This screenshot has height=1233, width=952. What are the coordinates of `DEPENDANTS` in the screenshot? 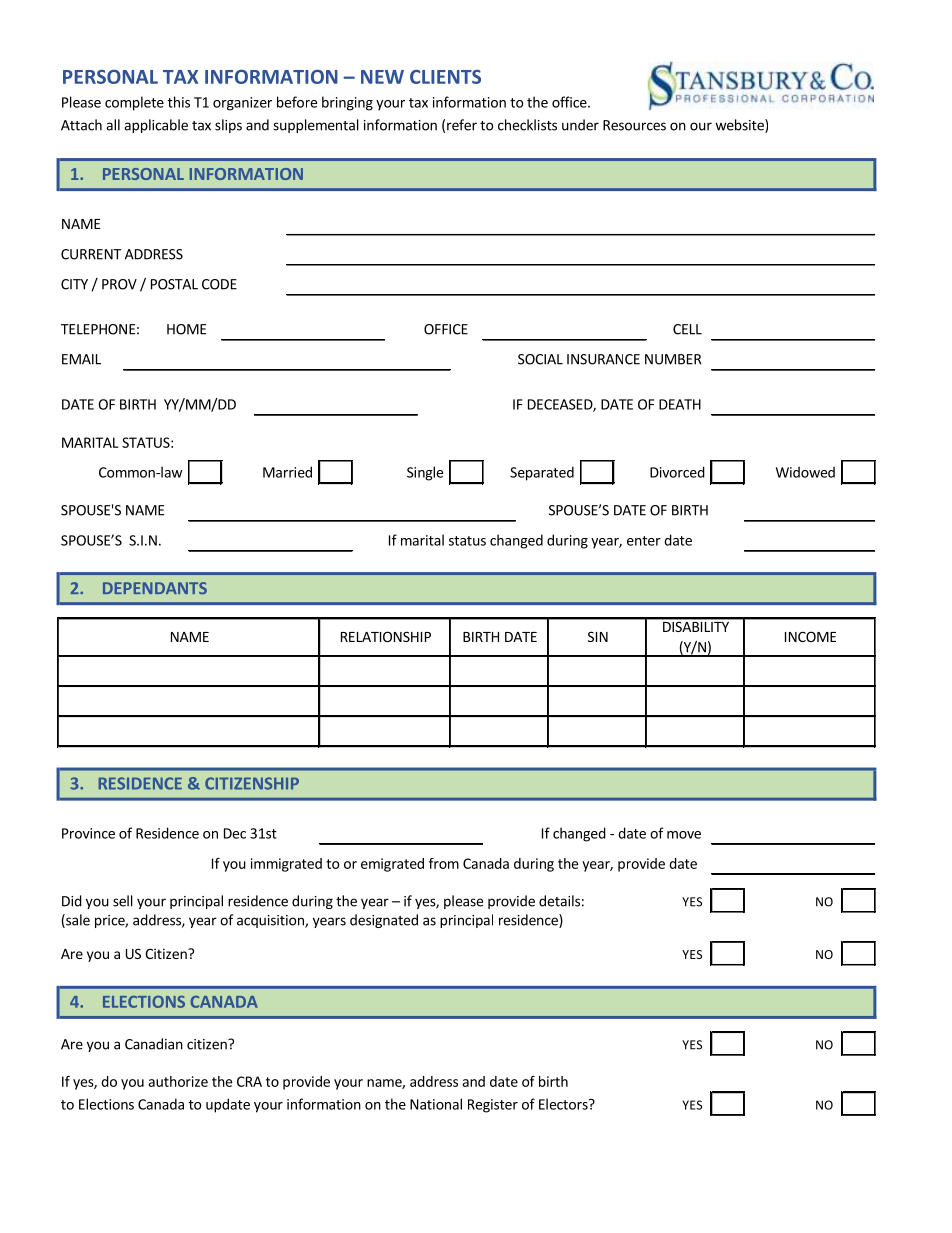 It's located at (155, 588).
